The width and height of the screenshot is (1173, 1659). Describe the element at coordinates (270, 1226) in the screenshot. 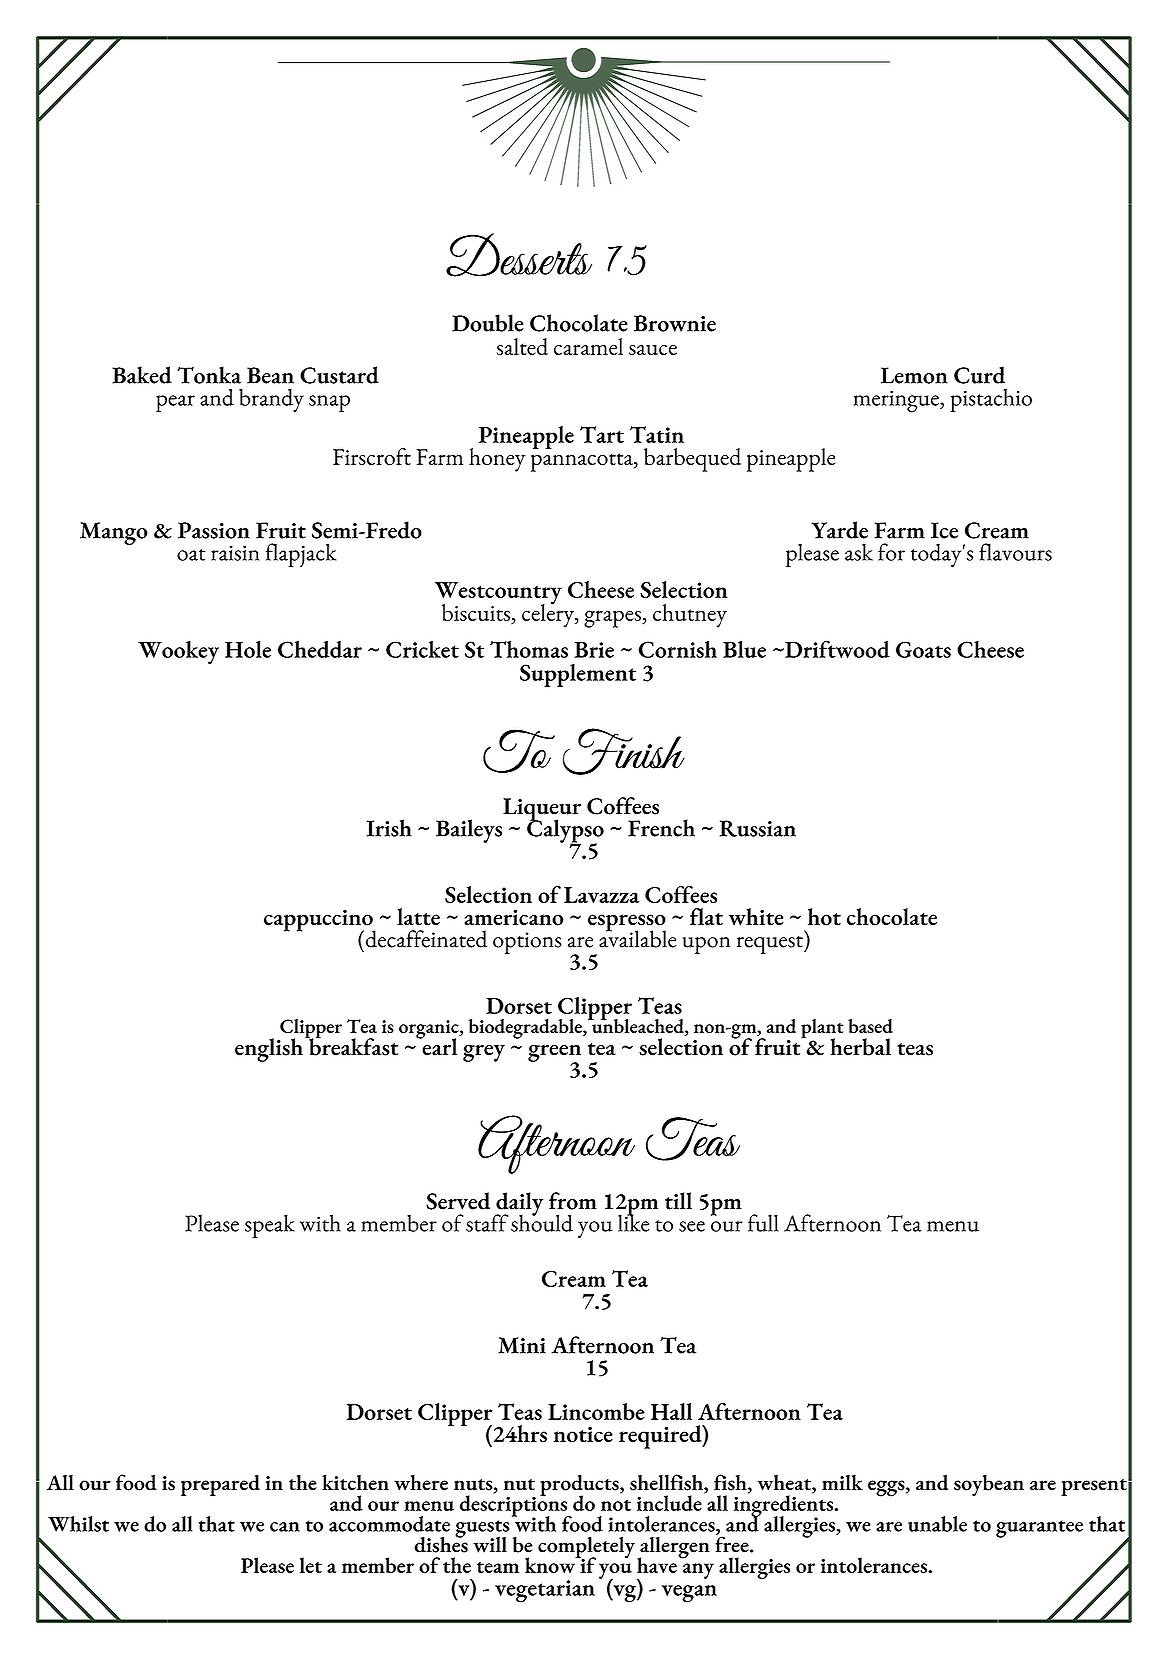

I see `speak` at that location.
